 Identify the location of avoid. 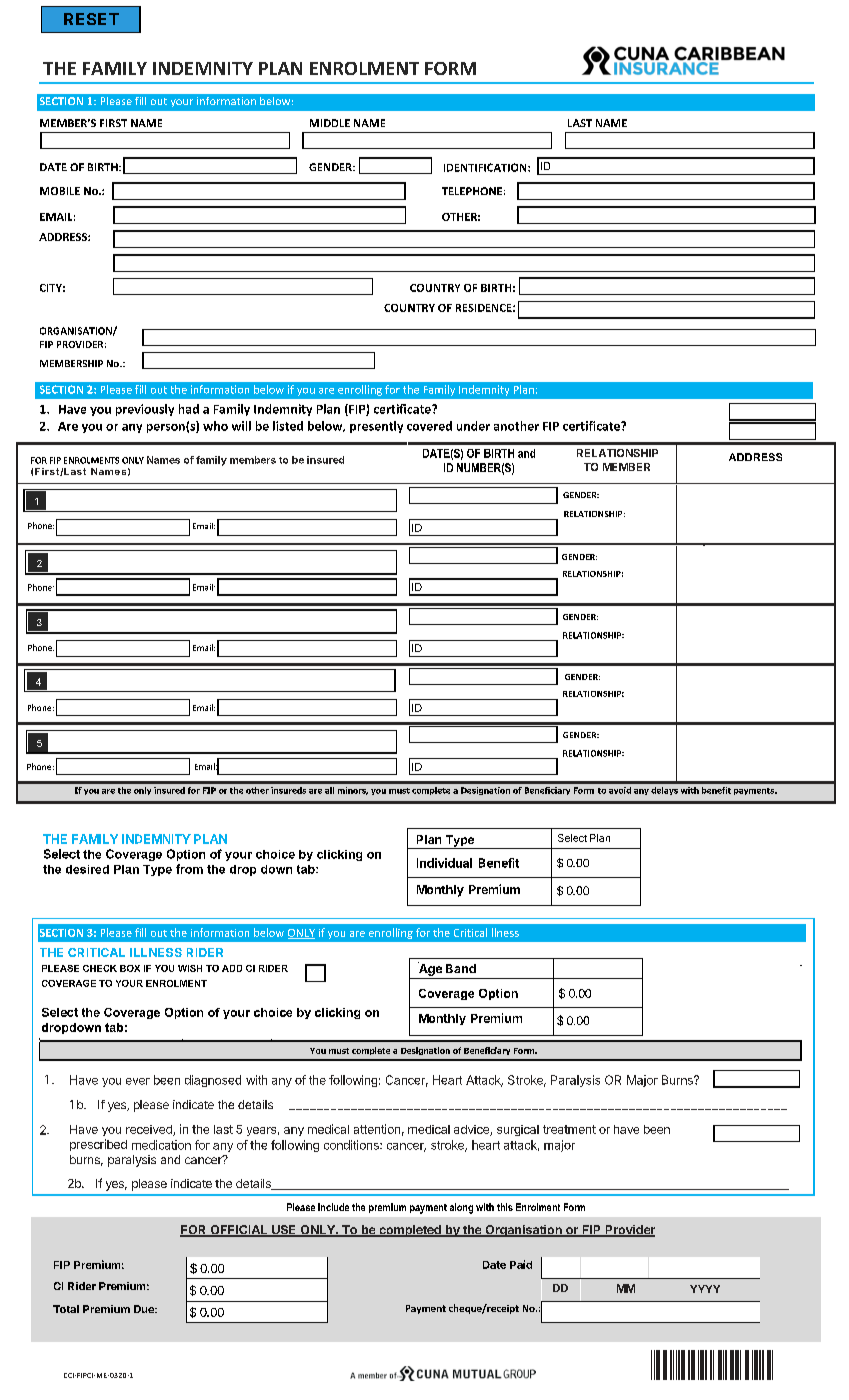
(620, 790).
